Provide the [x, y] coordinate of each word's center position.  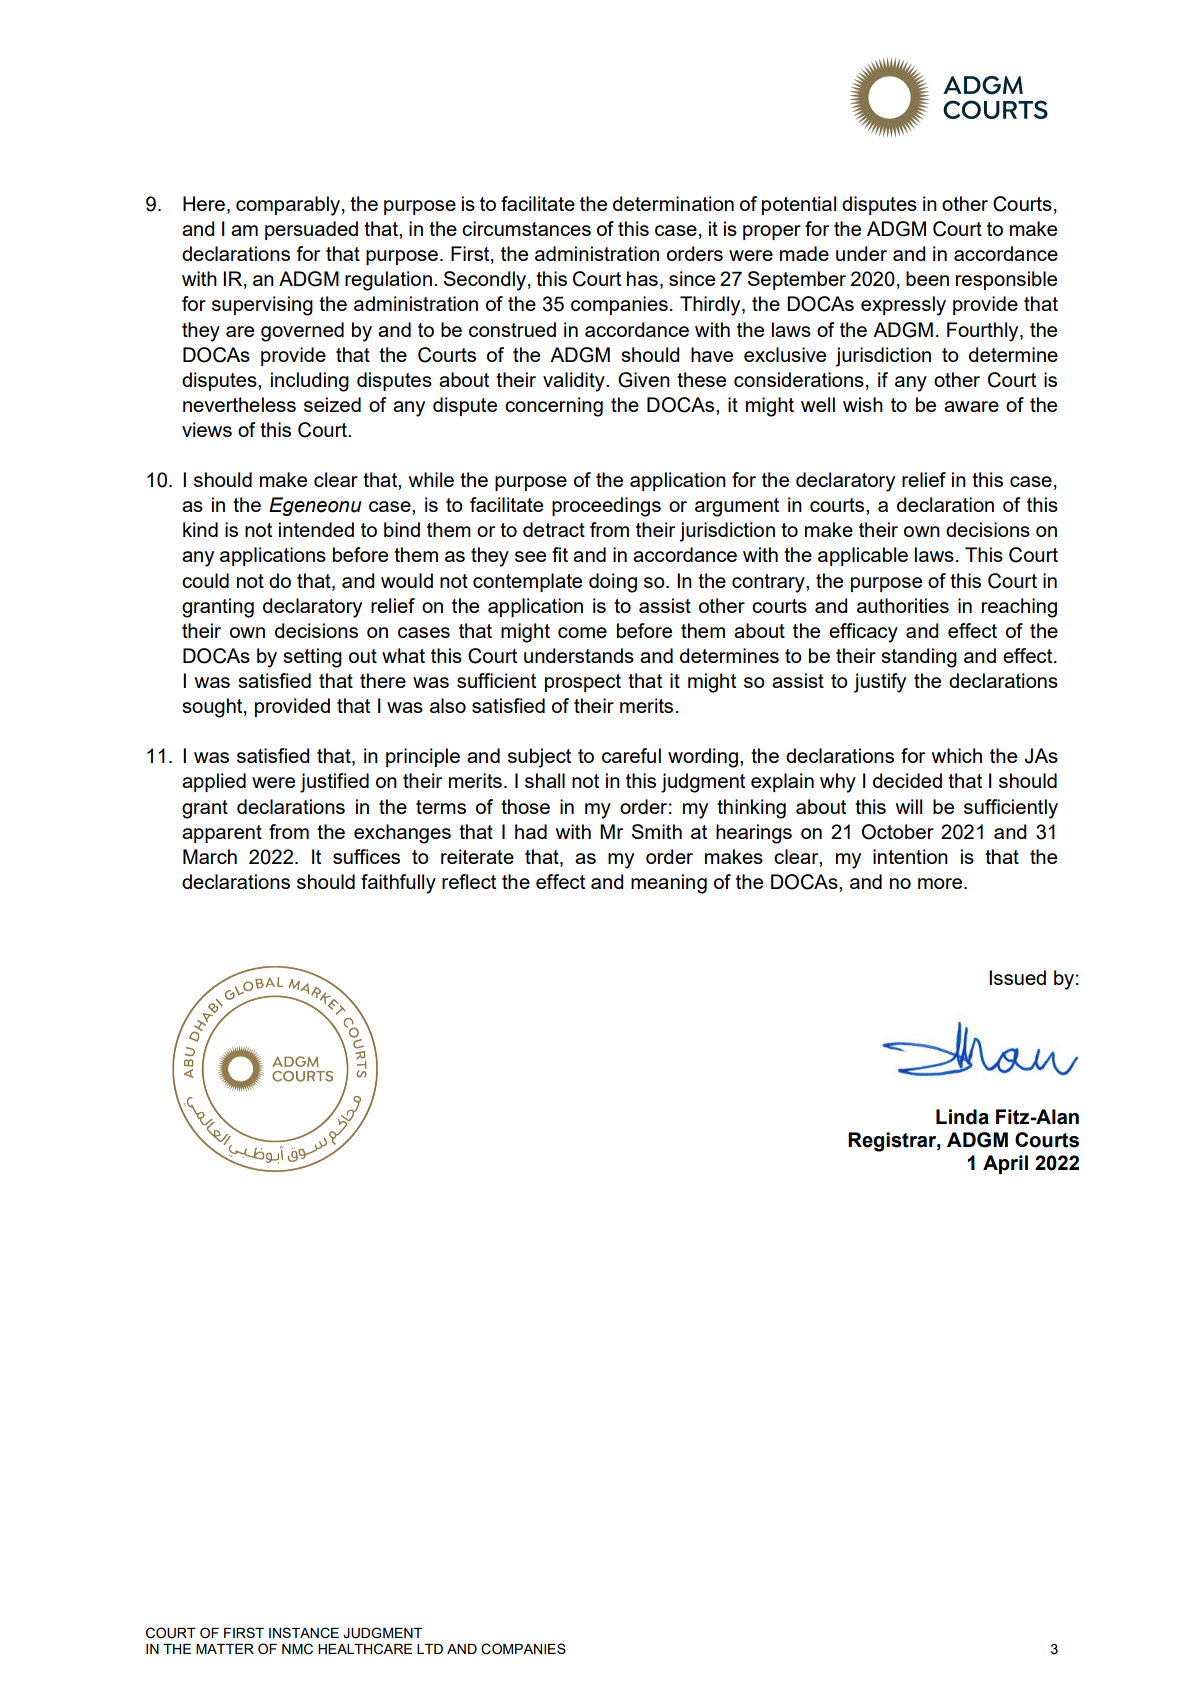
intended [316, 529]
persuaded [311, 230]
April [1005, 1164]
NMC [297, 1649]
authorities [903, 605]
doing [613, 583]
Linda [962, 1117]
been [927, 278]
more [941, 883]
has [642, 278]
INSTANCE [304, 1633]
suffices [366, 856]
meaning [669, 884]
